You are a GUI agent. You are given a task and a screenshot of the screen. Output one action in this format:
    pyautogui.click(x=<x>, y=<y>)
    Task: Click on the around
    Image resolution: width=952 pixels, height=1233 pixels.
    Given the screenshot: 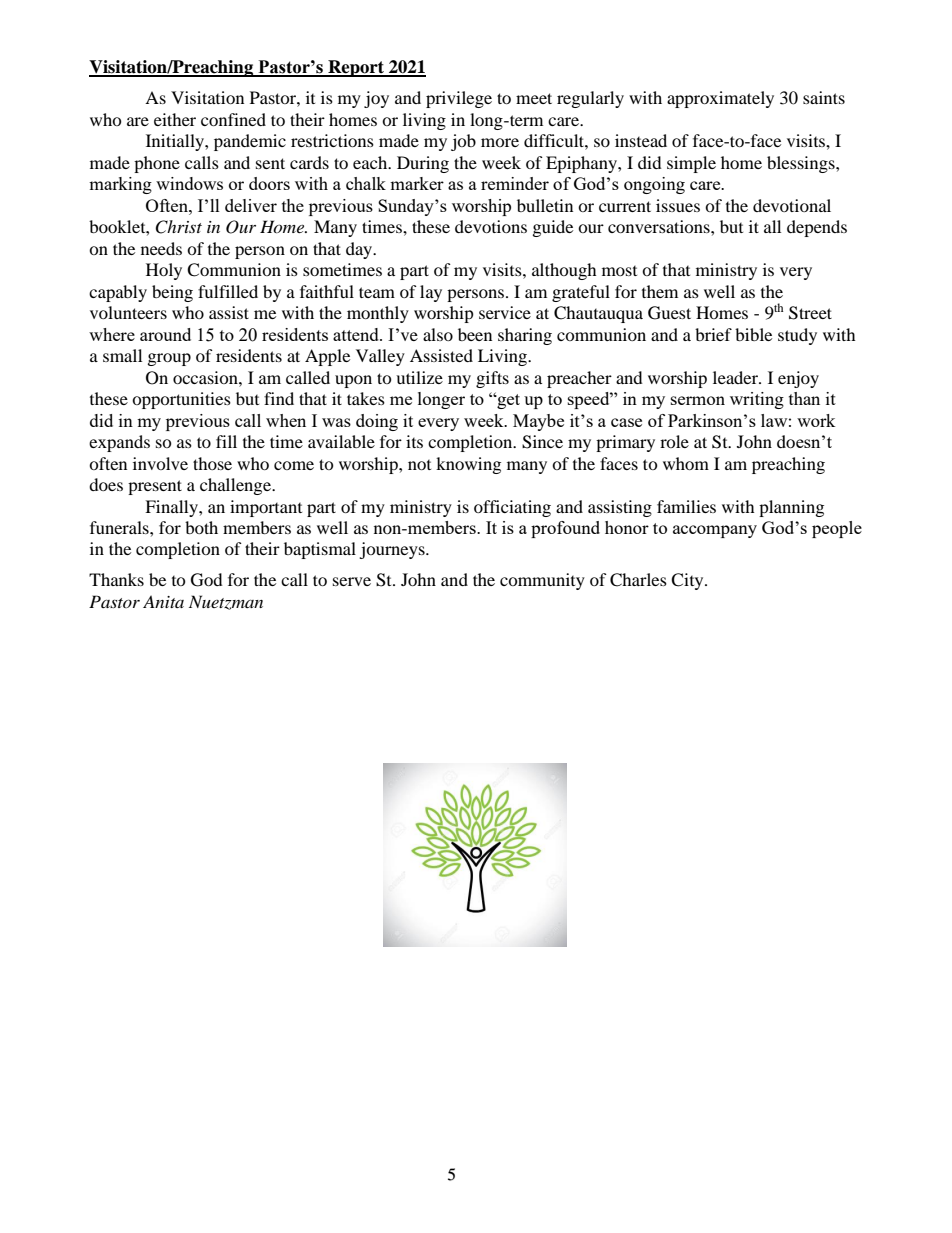 What is the action you would take?
    pyautogui.click(x=165, y=334)
